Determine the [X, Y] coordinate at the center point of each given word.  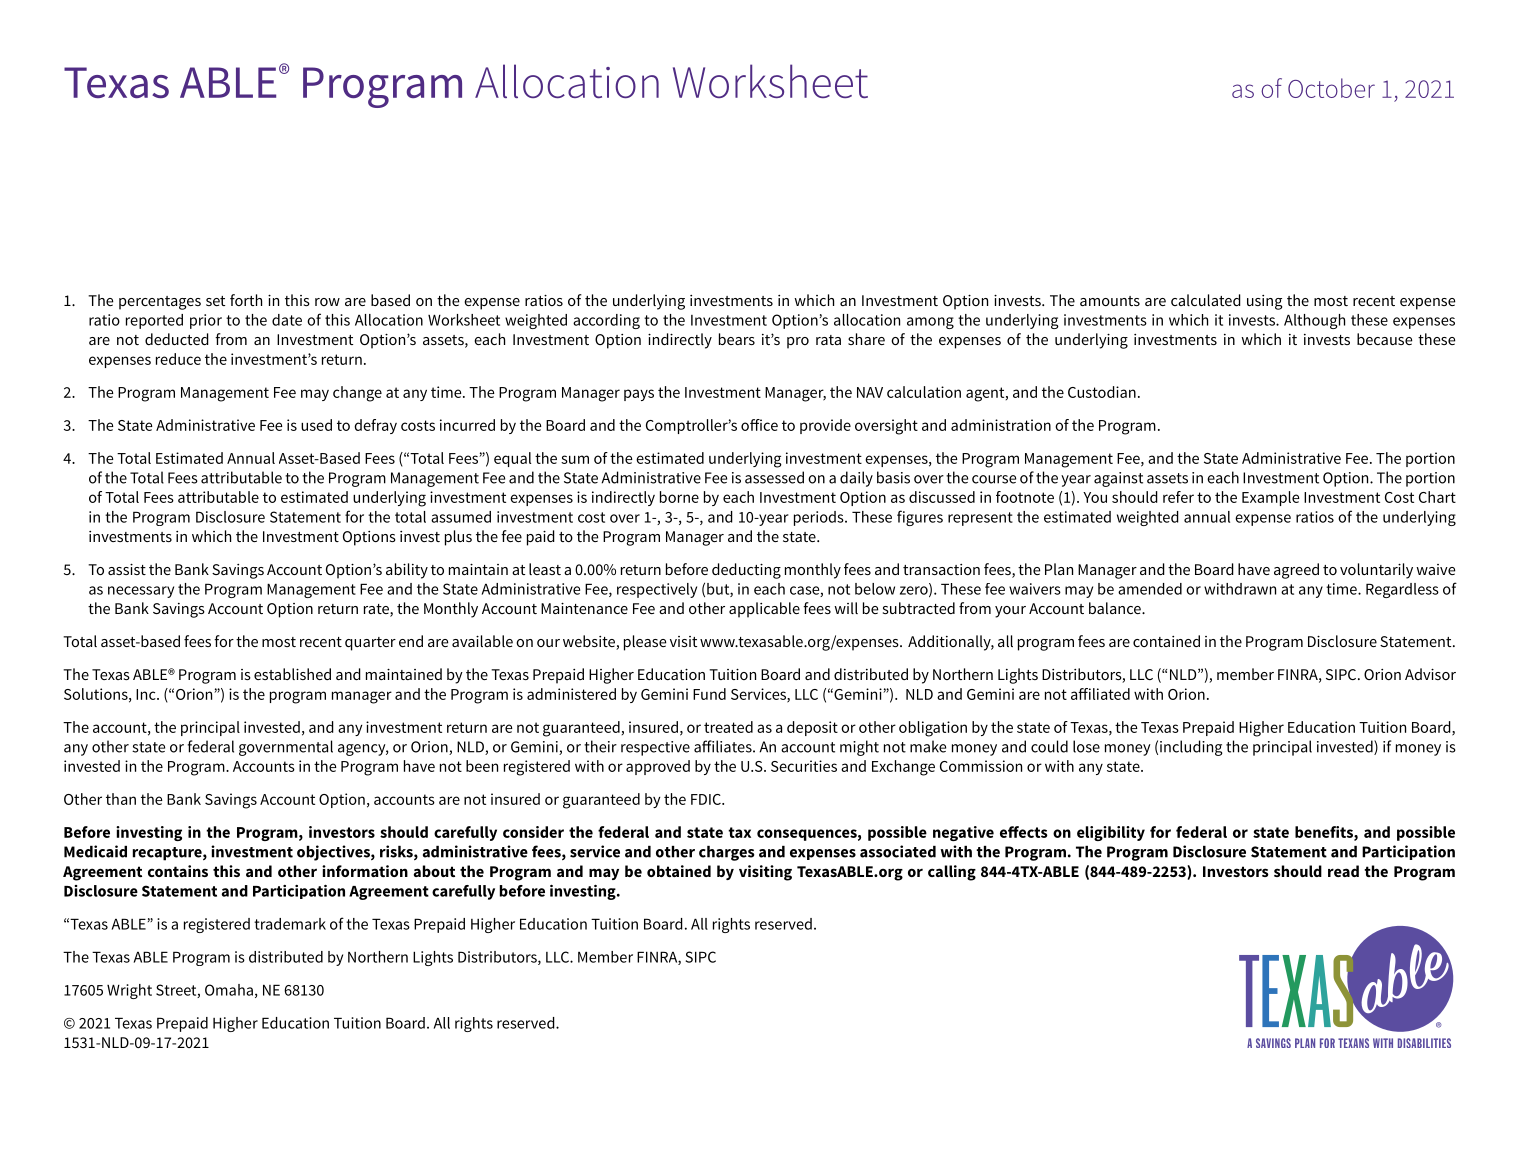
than [121, 799]
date [287, 320]
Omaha [229, 990]
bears [737, 339]
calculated [1206, 300]
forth [246, 300]
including [1191, 748]
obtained [679, 871]
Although [1314, 321]
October [1331, 88]
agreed [1296, 571]
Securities [804, 766]
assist [127, 569]
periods [820, 518]
